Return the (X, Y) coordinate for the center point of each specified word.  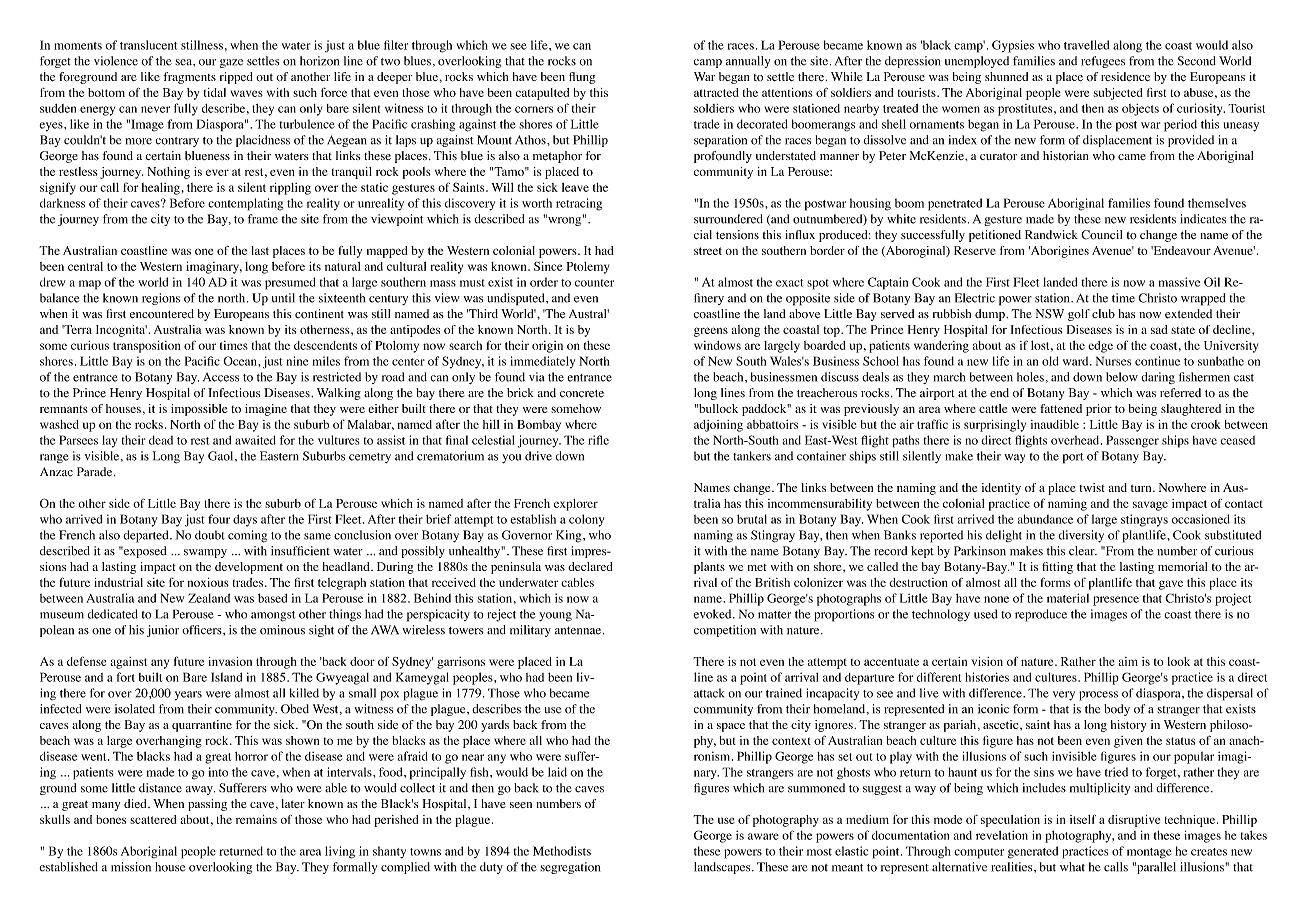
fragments (189, 78)
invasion (230, 661)
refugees (1103, 62)
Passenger (1132, 441)
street (708, 251)
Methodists (562, 851)
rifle (598, 440)
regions (161, 299)
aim (1128, 661)
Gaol (222, 456)
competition (725, 631)
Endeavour (1181, 250)
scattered (153, 819)
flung (582, 78)
